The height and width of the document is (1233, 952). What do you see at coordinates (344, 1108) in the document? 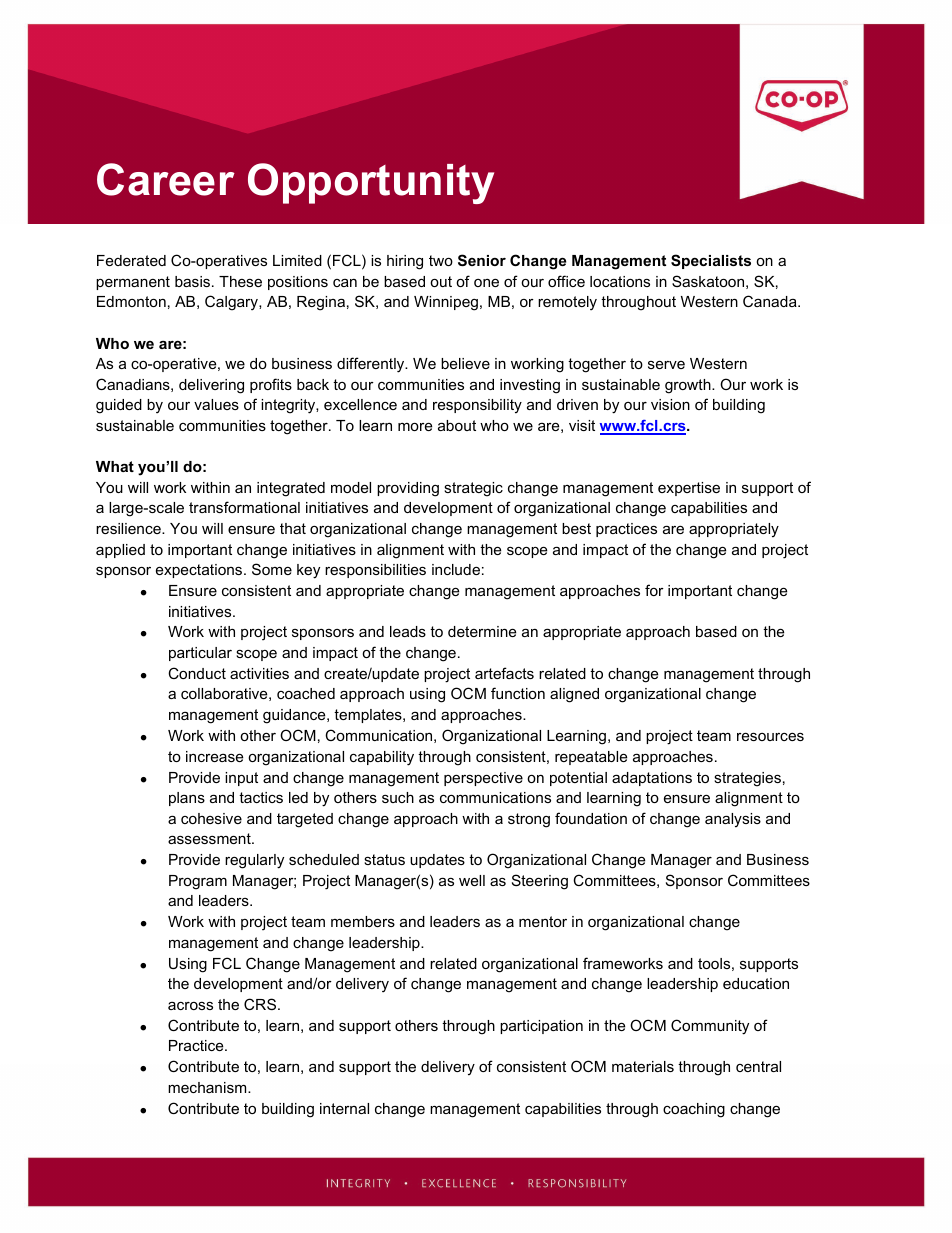
I see `internal` at bounding box center [344, 1108].
